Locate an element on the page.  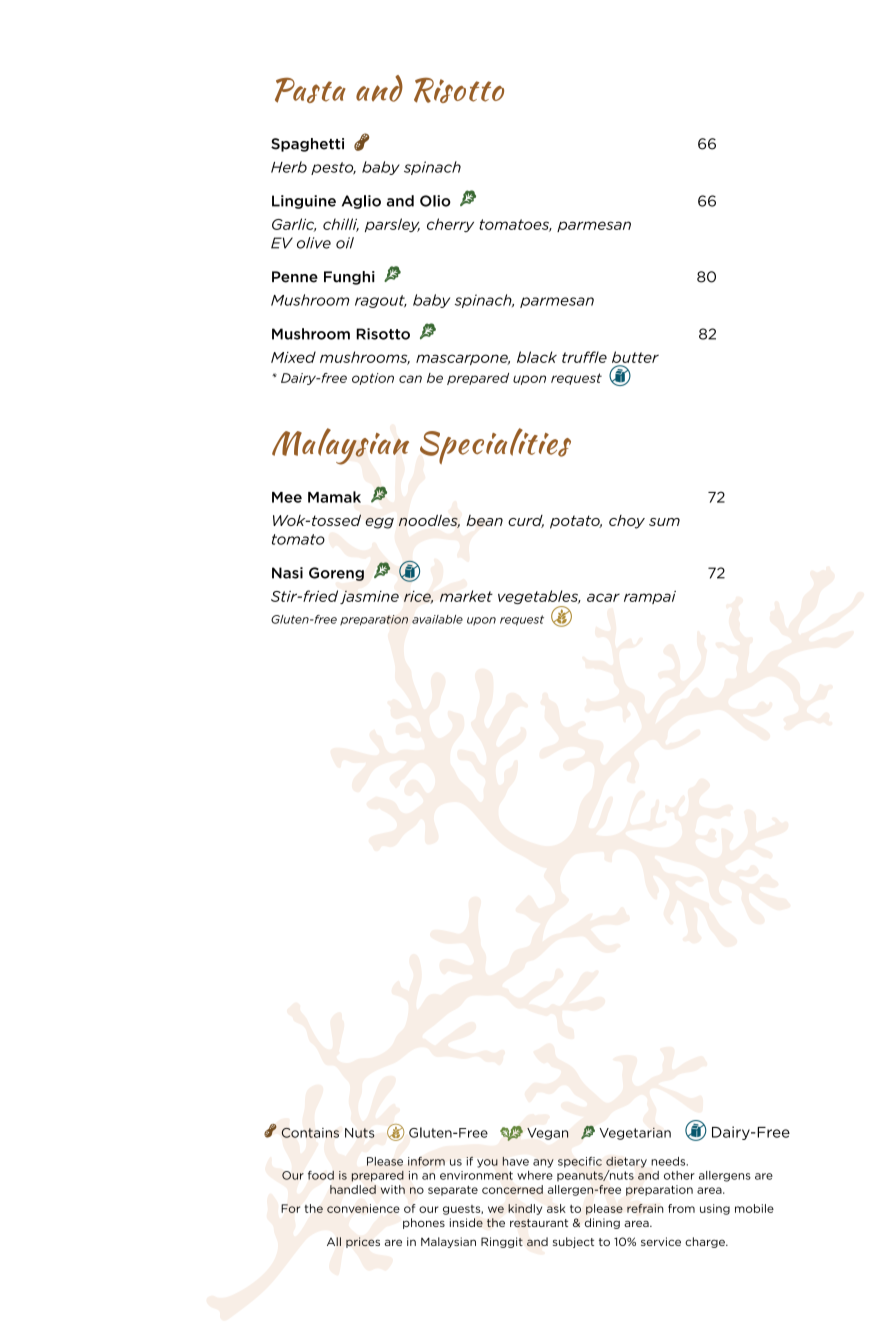
handled is located at coordinates (353, 1189).
